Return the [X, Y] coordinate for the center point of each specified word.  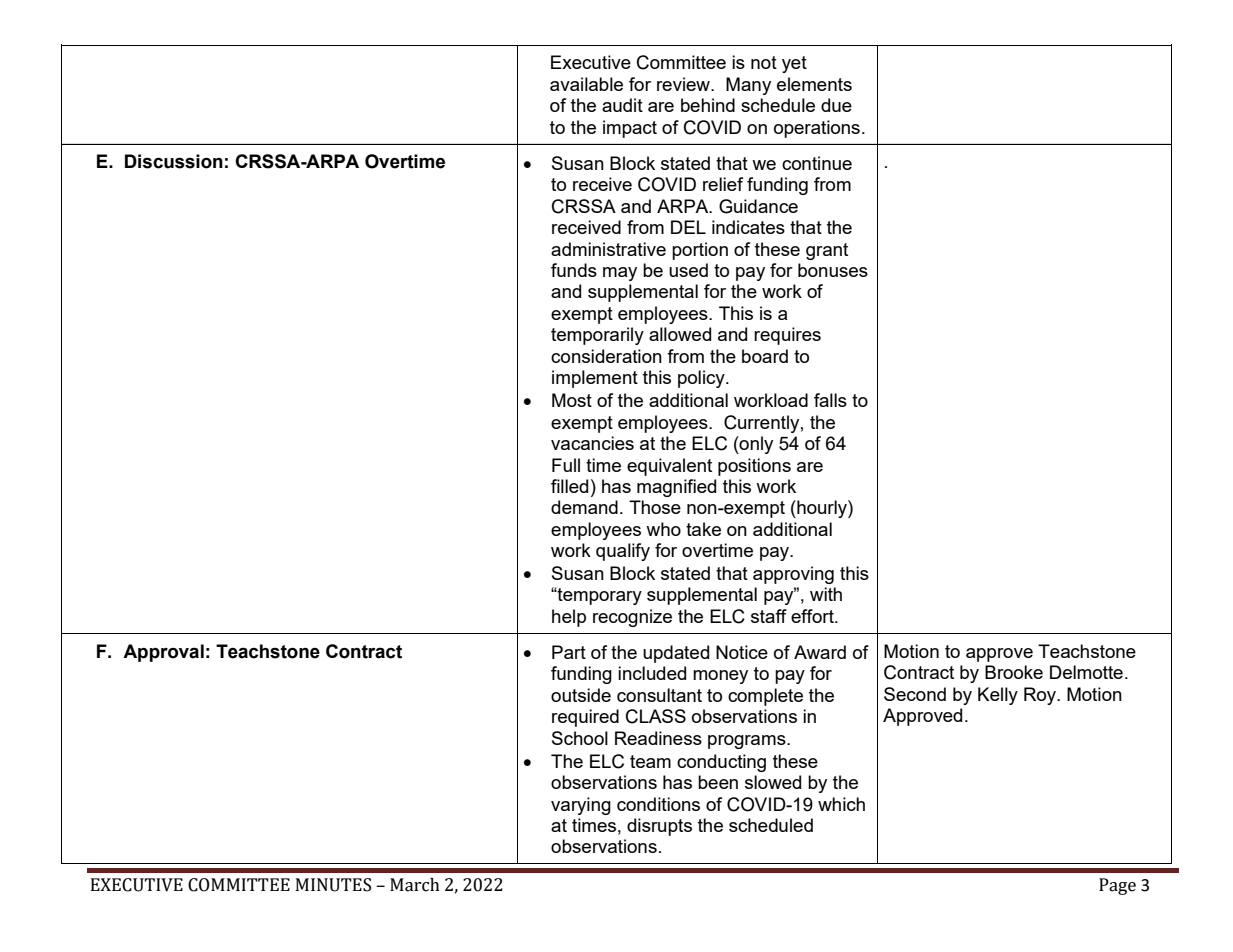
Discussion [174, 161]
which [841, 804]
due [836, 105]
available [586, 84]
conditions [658, 804]
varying [581, 806]
